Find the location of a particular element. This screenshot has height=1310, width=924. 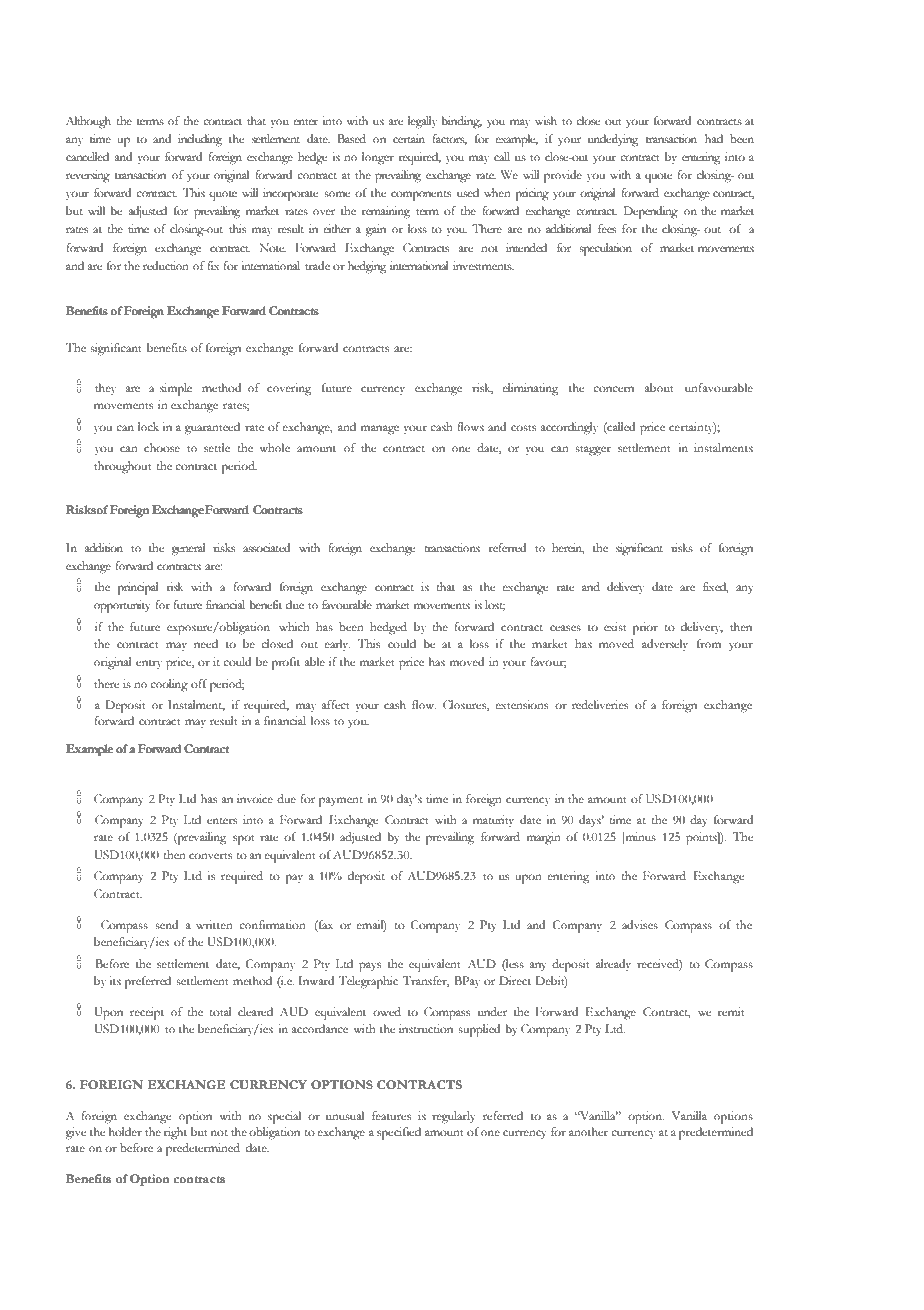

longer is located at coordinates (378, 158).
